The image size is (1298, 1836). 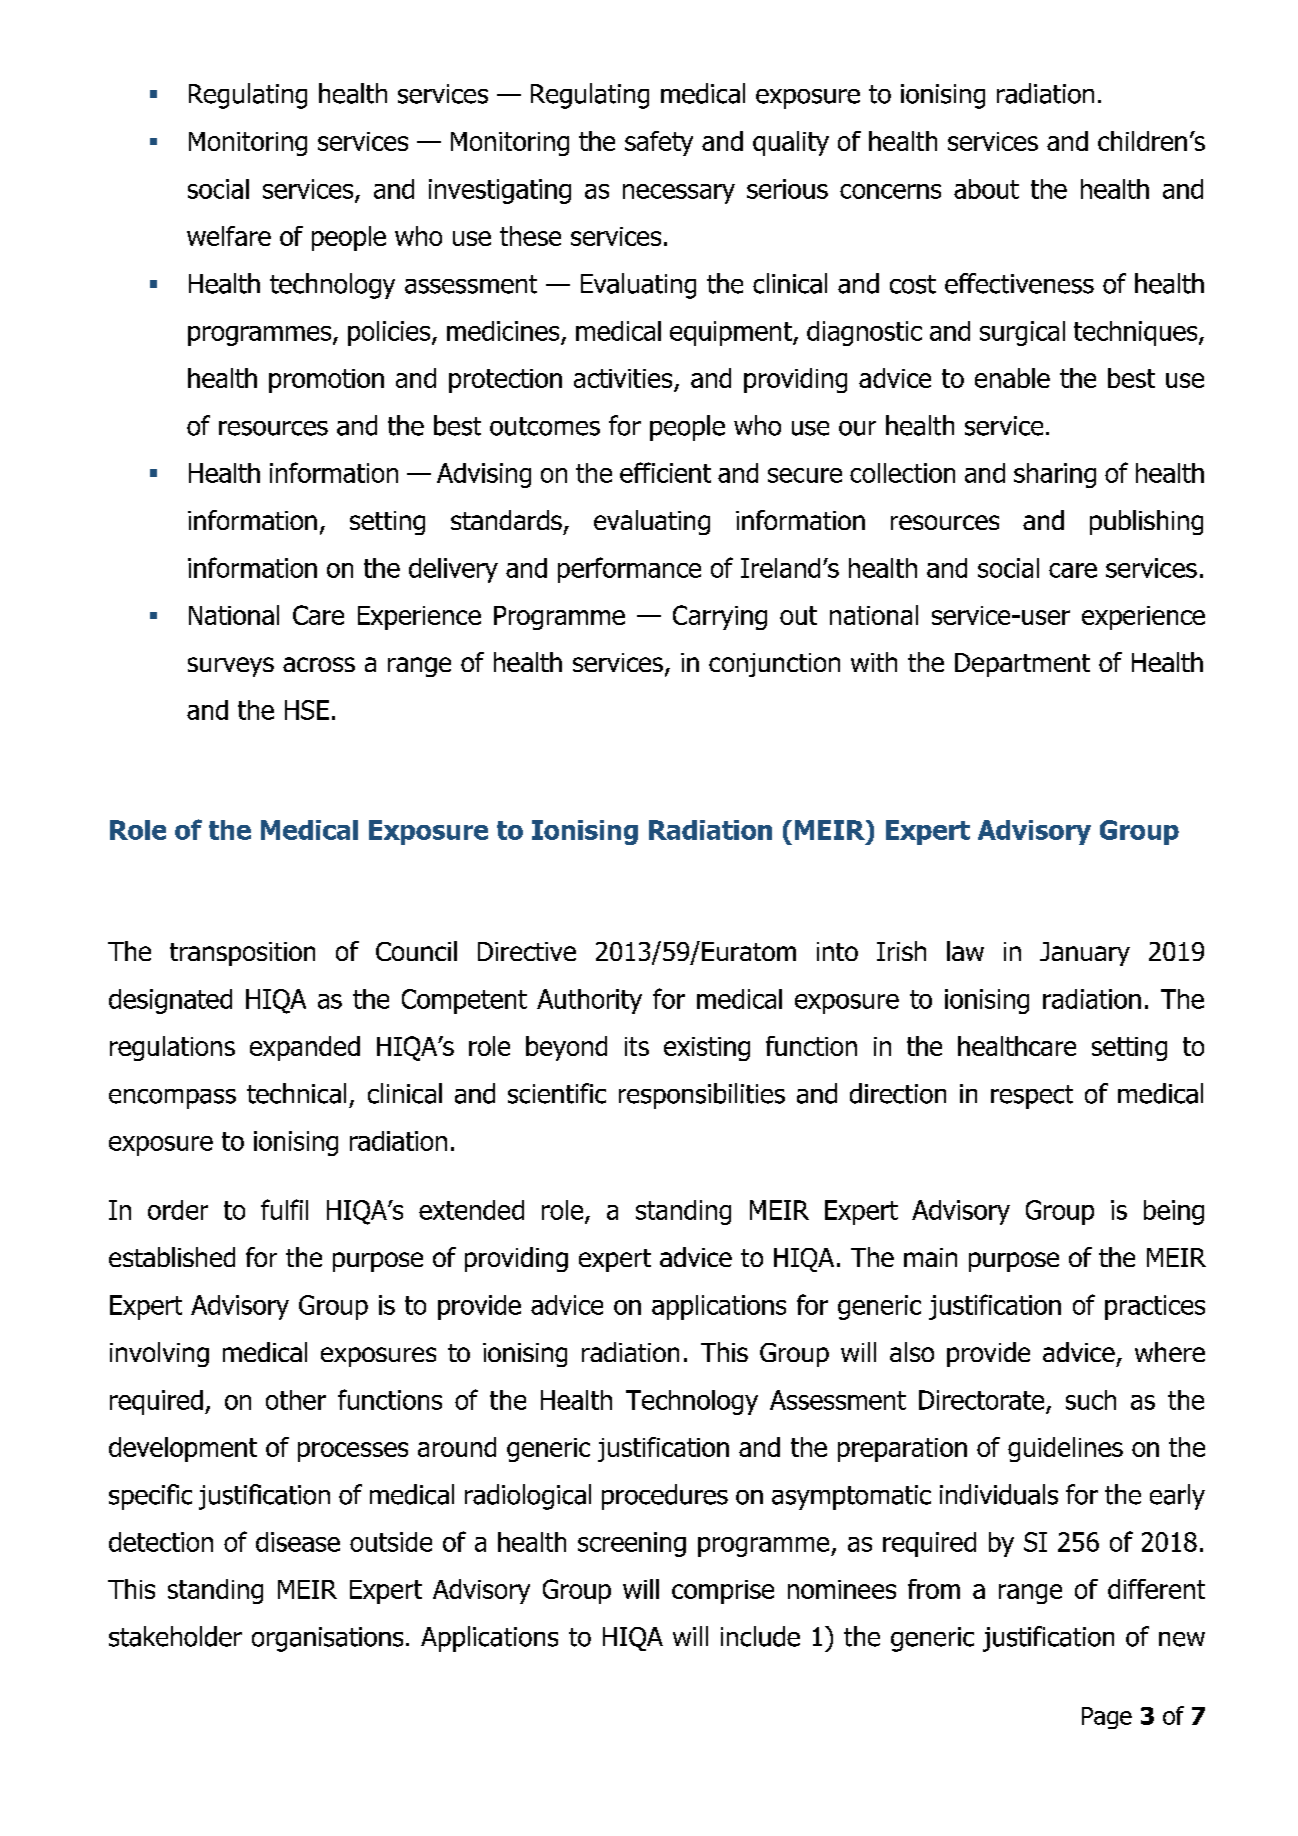 I want to click on organisations, so click(x=327, y=1639).
